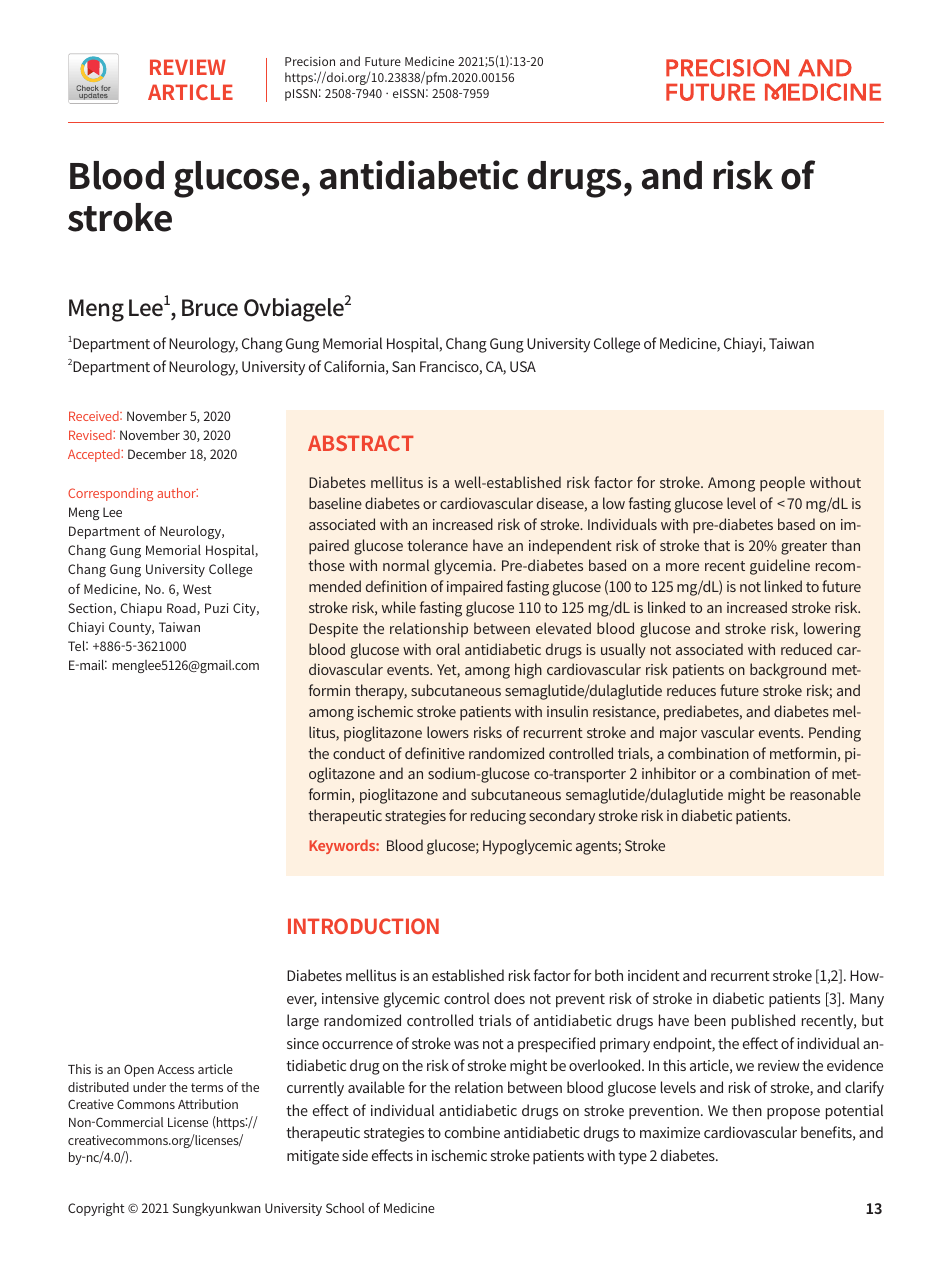 This screenshot has width=952, height=1270. I want to click on San, so click(403, 366).
